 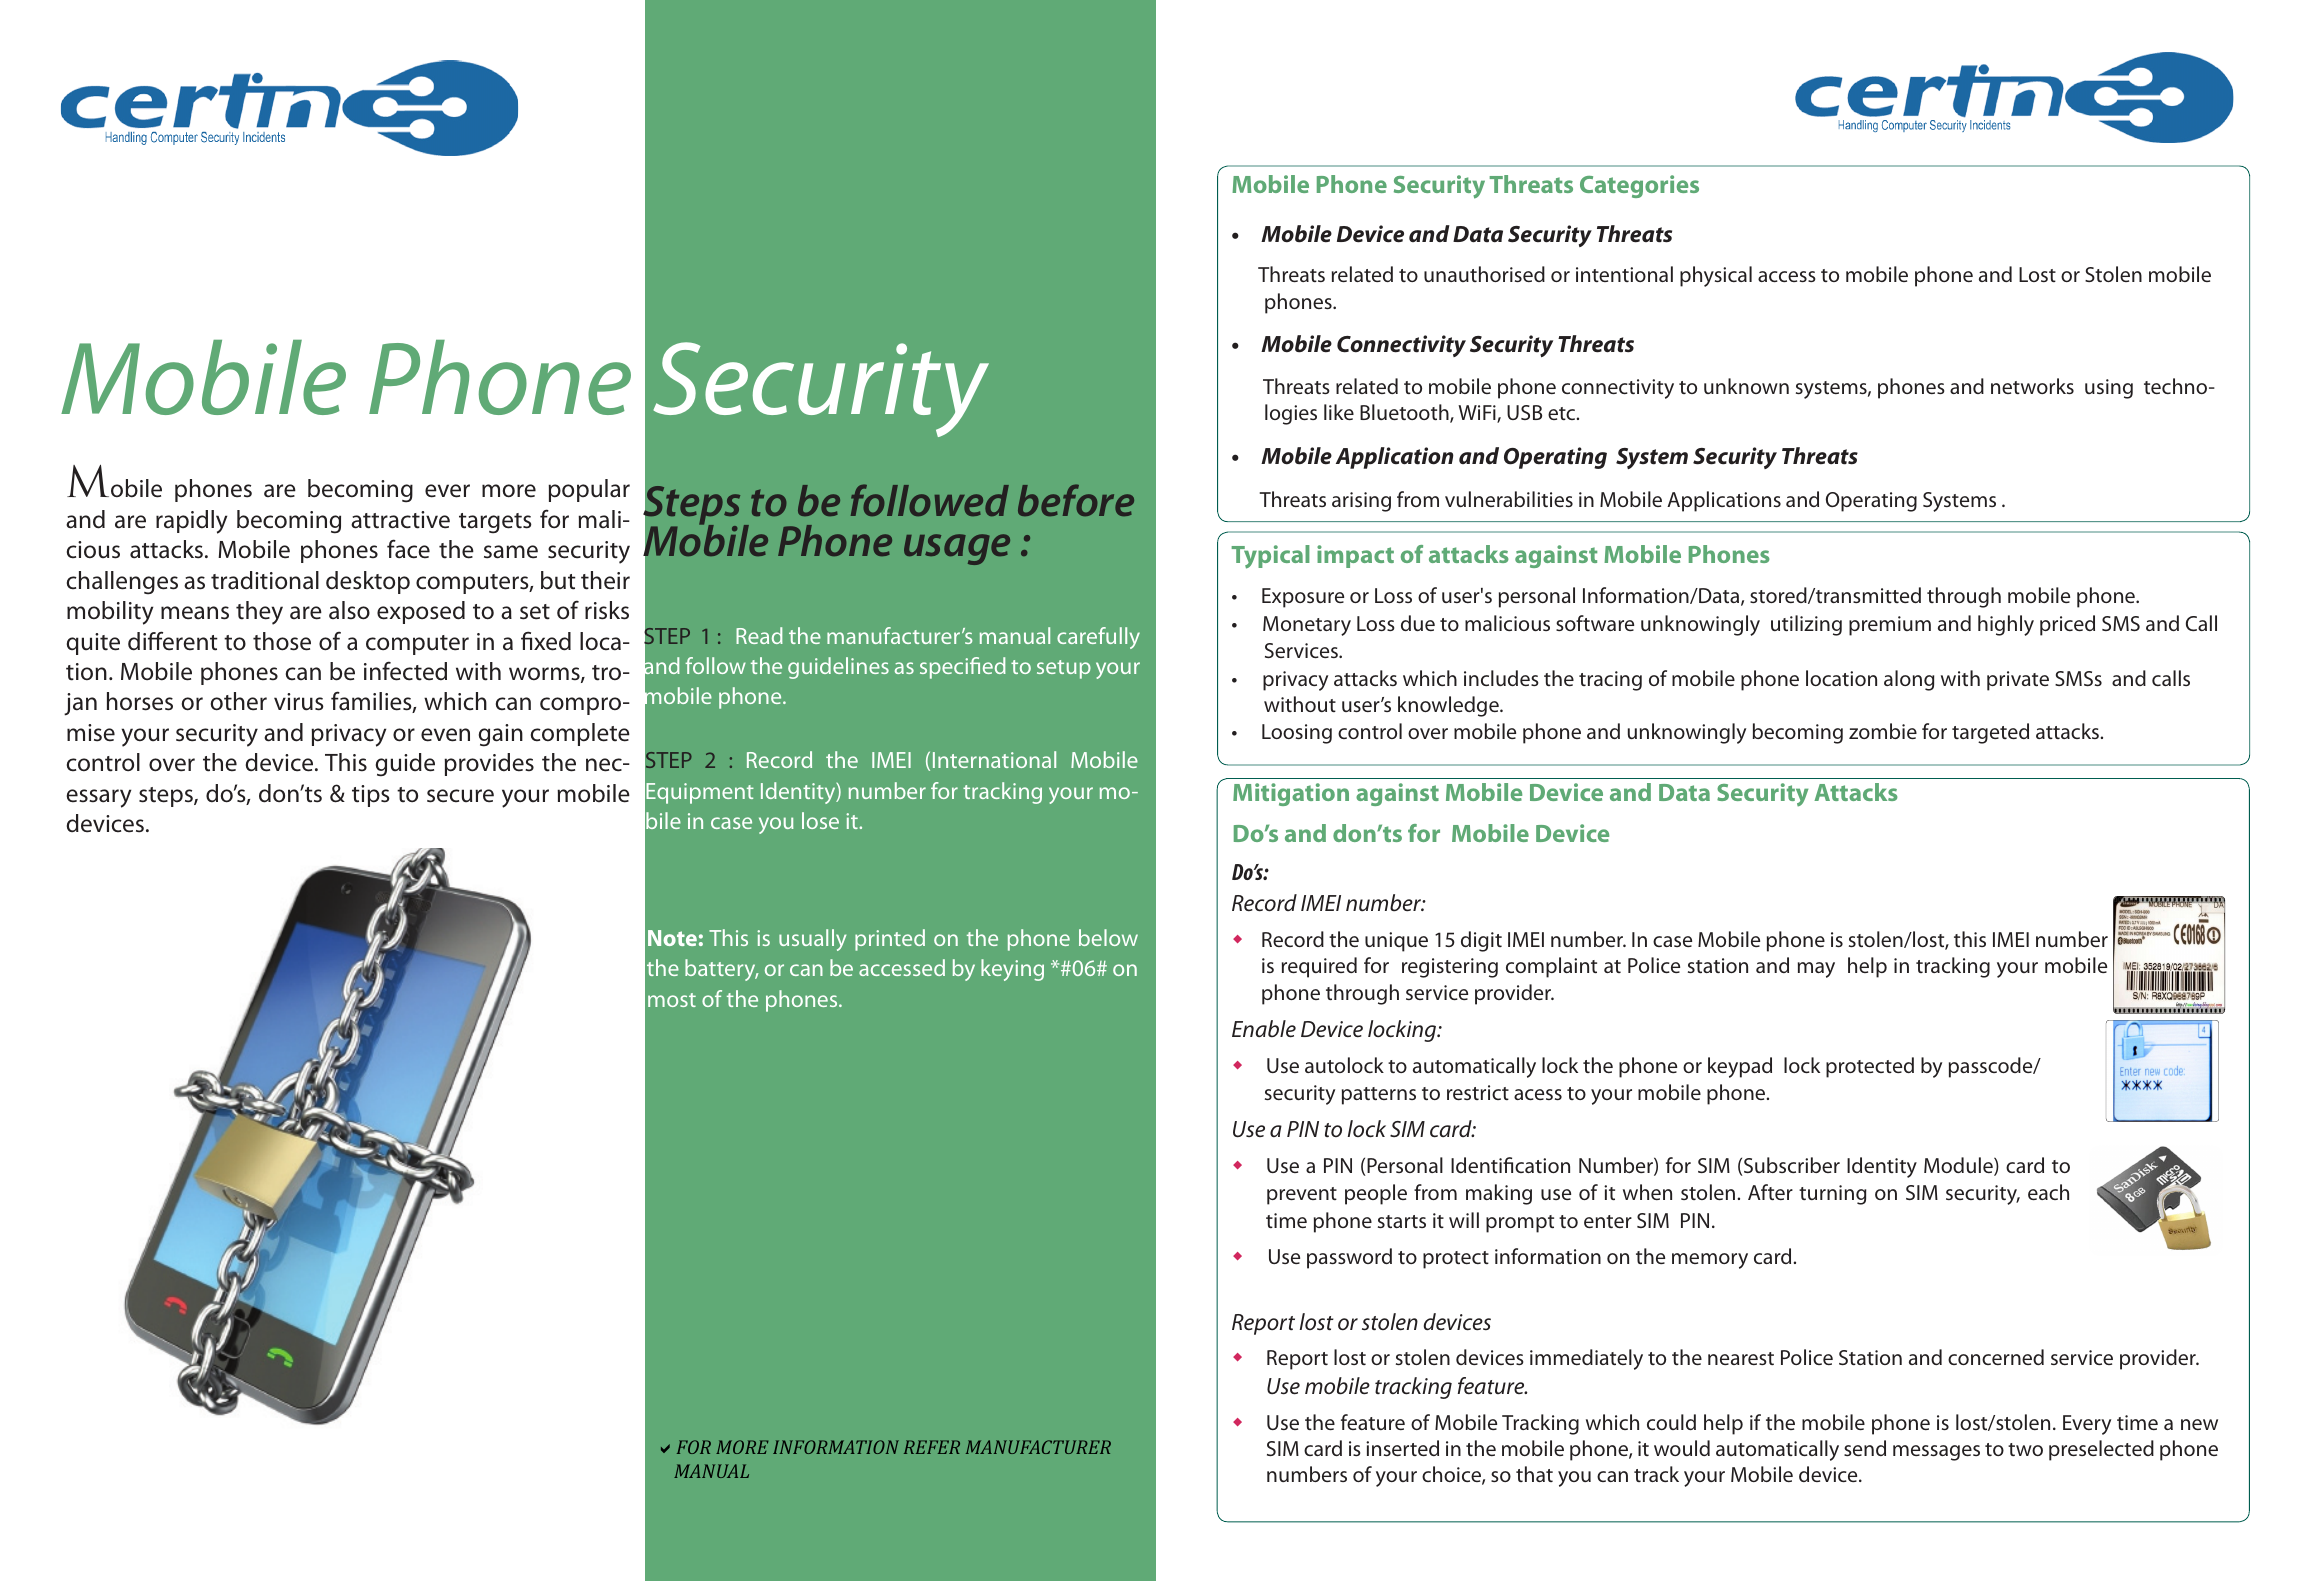 I want to click on REFER, so click(x=932, y=1447).
